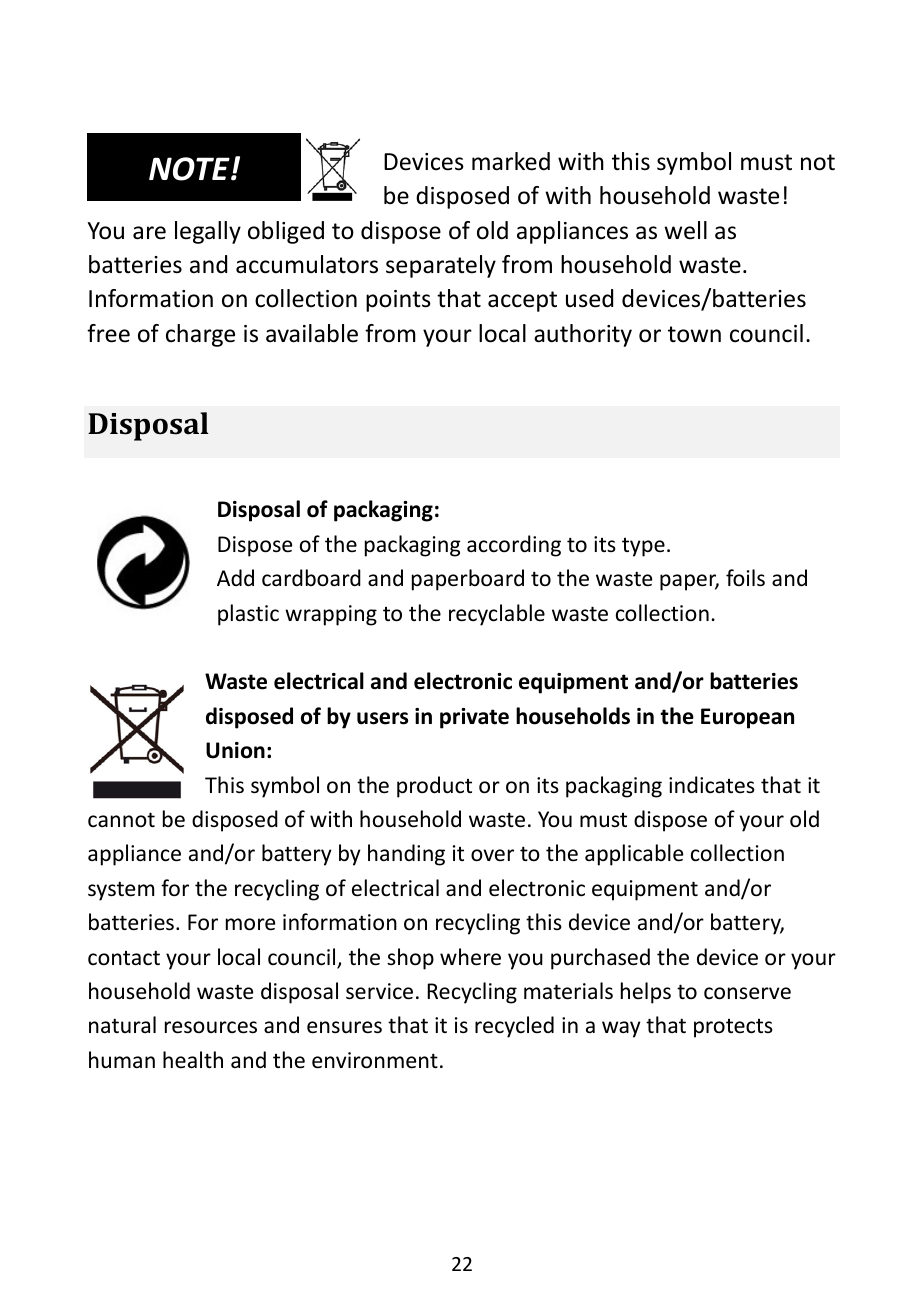 Image resolution: width=924 pixels, height=1313 pixels. What do you see at coordinates (375, 1060) in the document?
I see `environment` at bounding box center [375, 1060].
